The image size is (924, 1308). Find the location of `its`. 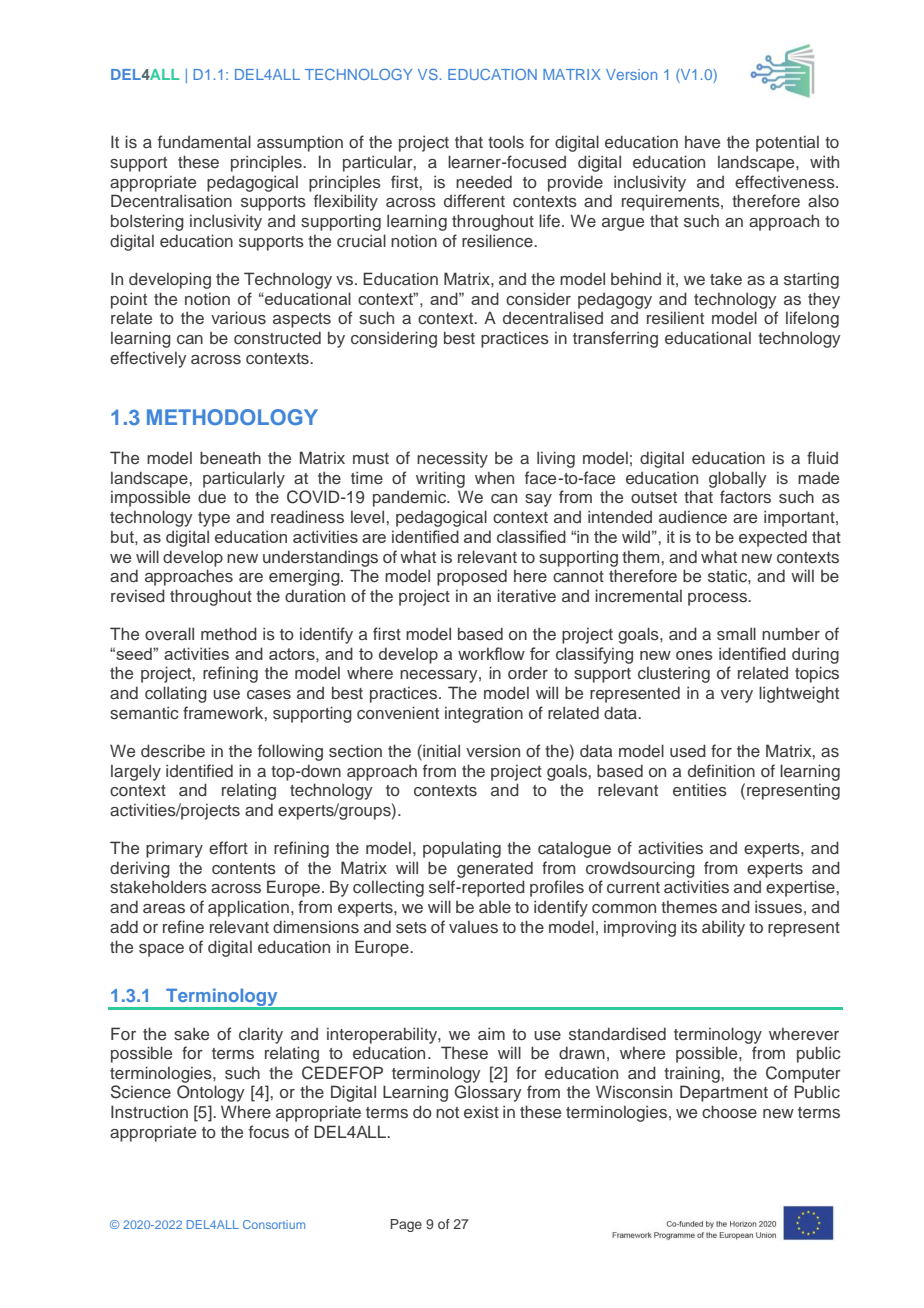

its is located at coordinates (689, 927).
